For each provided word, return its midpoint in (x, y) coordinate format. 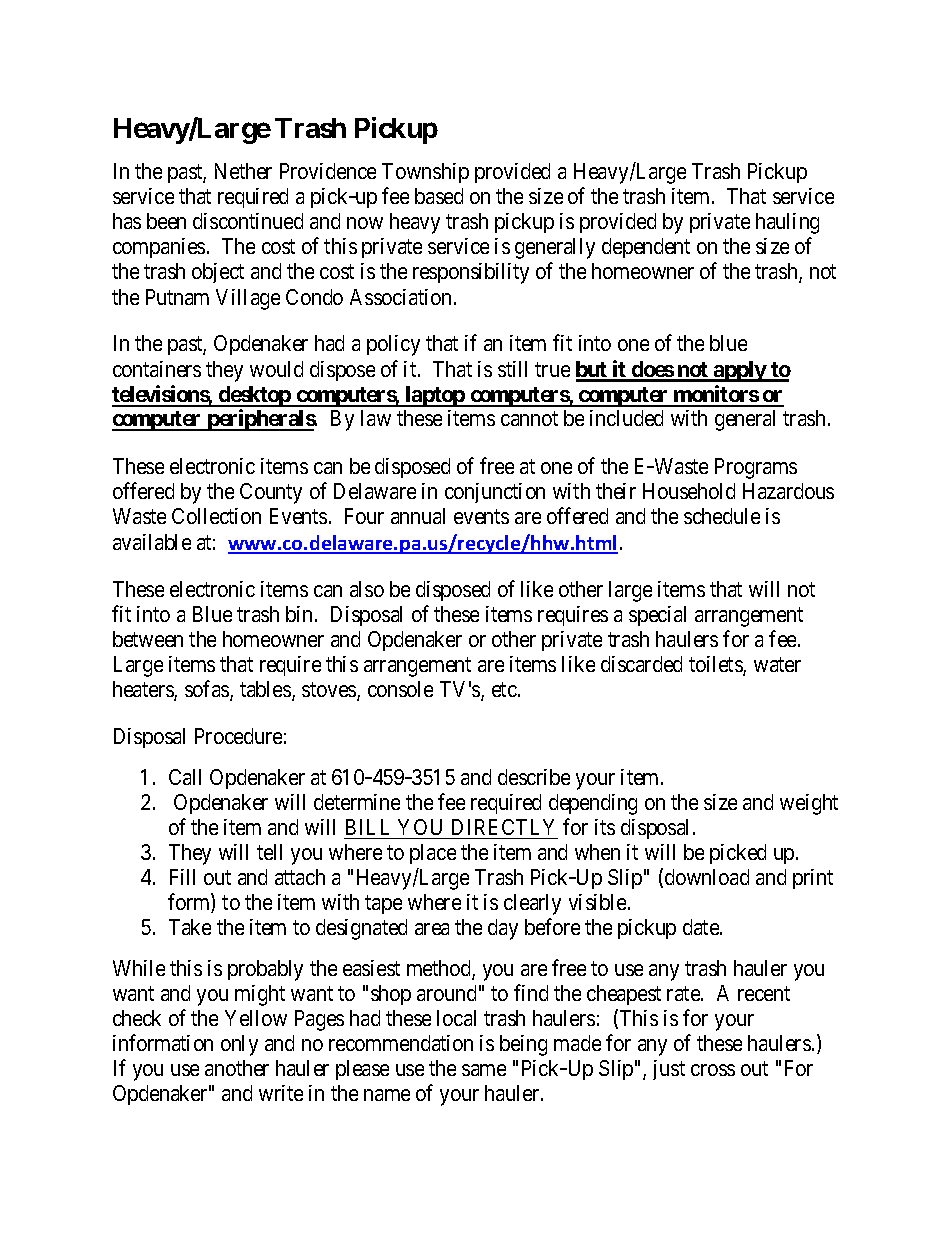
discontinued (248, 221)
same (484, 1070)
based (439, 196)
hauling (787, 223)
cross (713, 1070)
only (239, 1045)
